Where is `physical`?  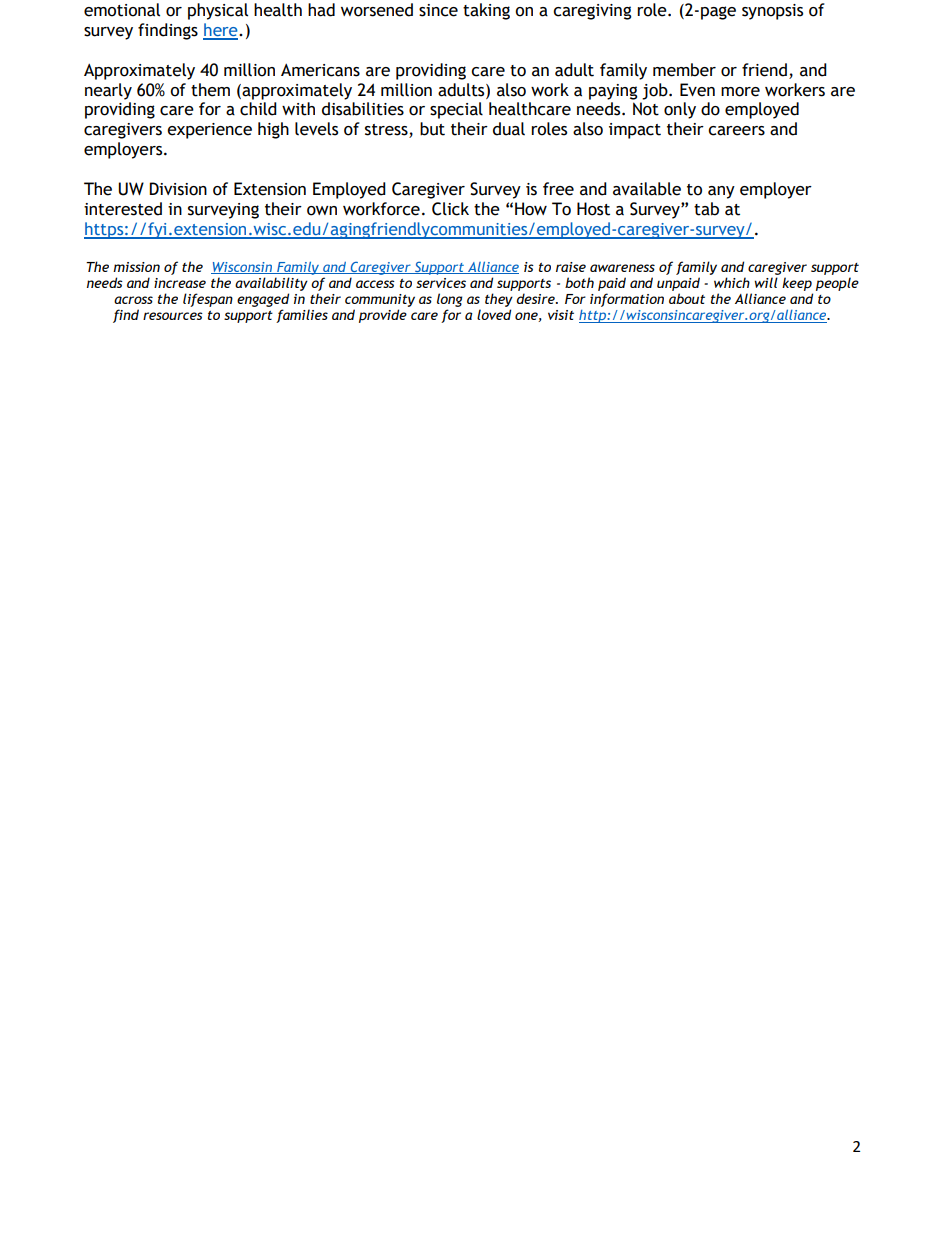
physical is located at coordinates (218, 11).
